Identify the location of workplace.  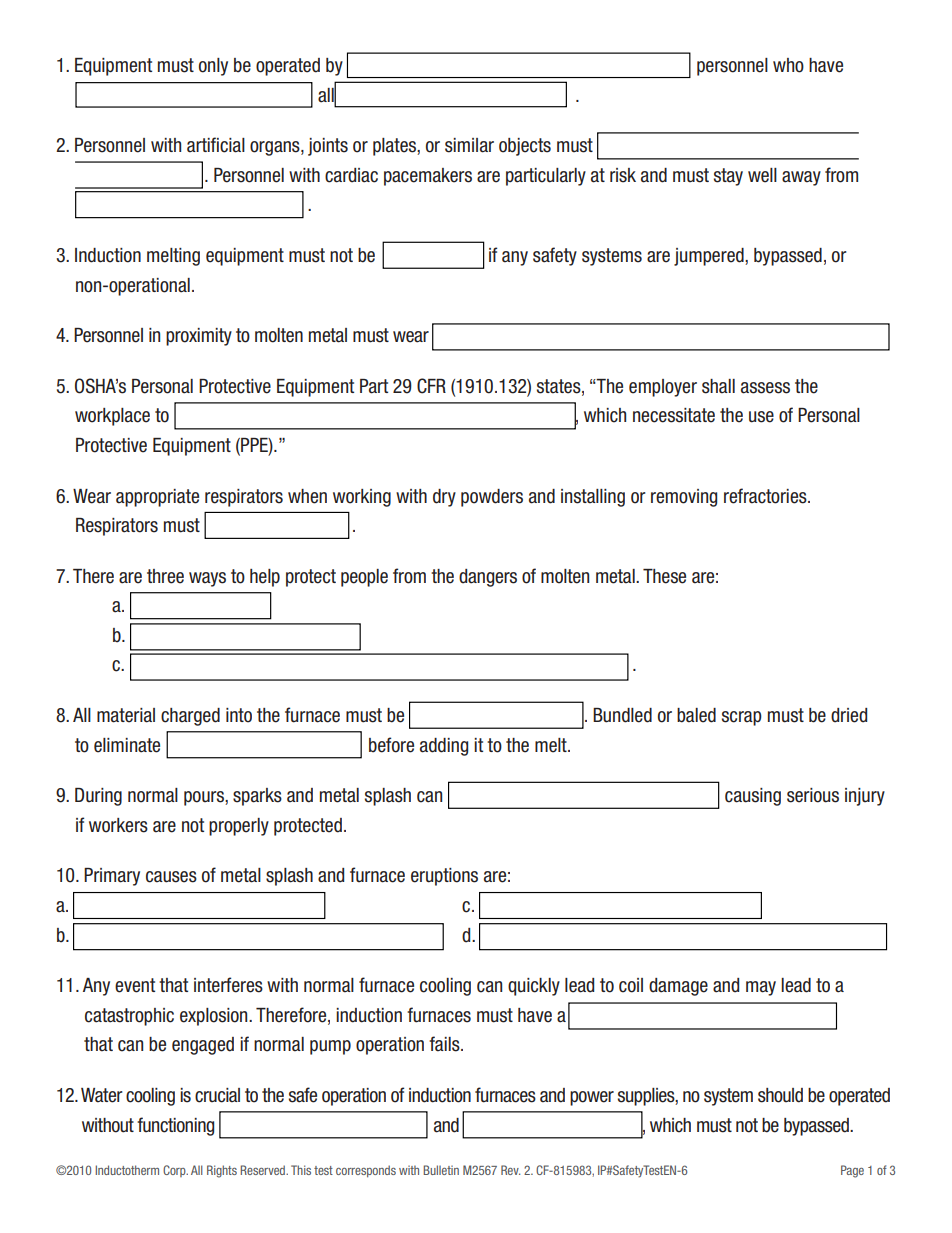
(112, 417).
